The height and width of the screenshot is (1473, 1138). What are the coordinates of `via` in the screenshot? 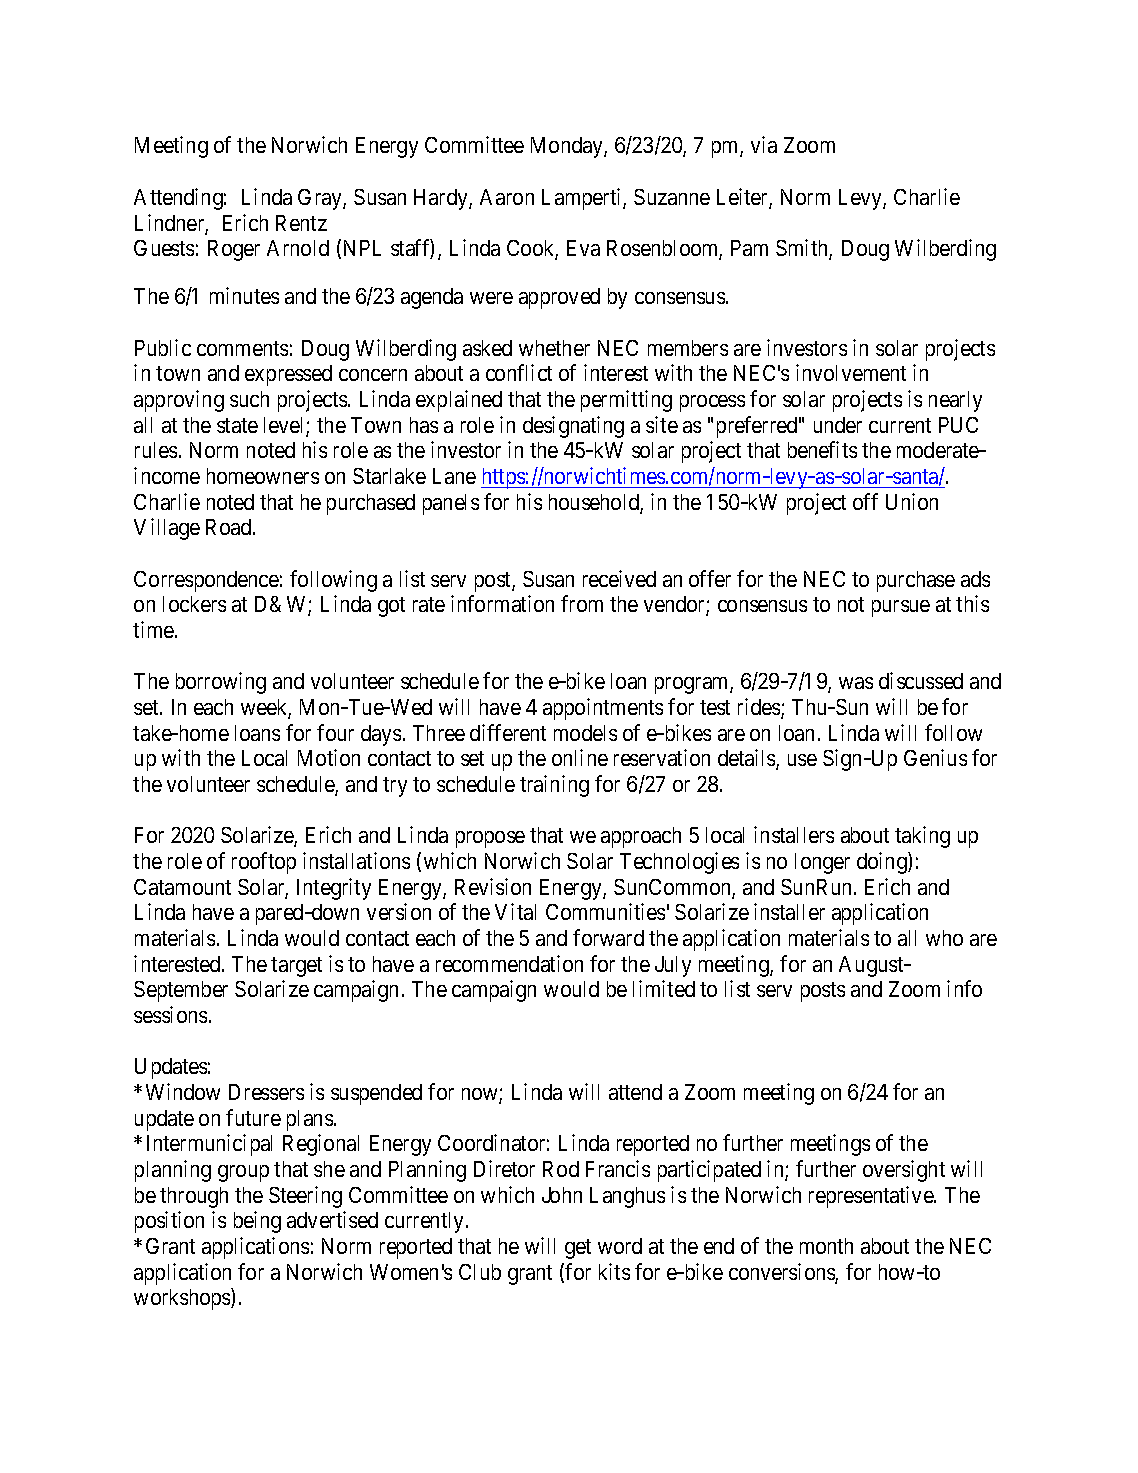 It's located at (764, 144).
